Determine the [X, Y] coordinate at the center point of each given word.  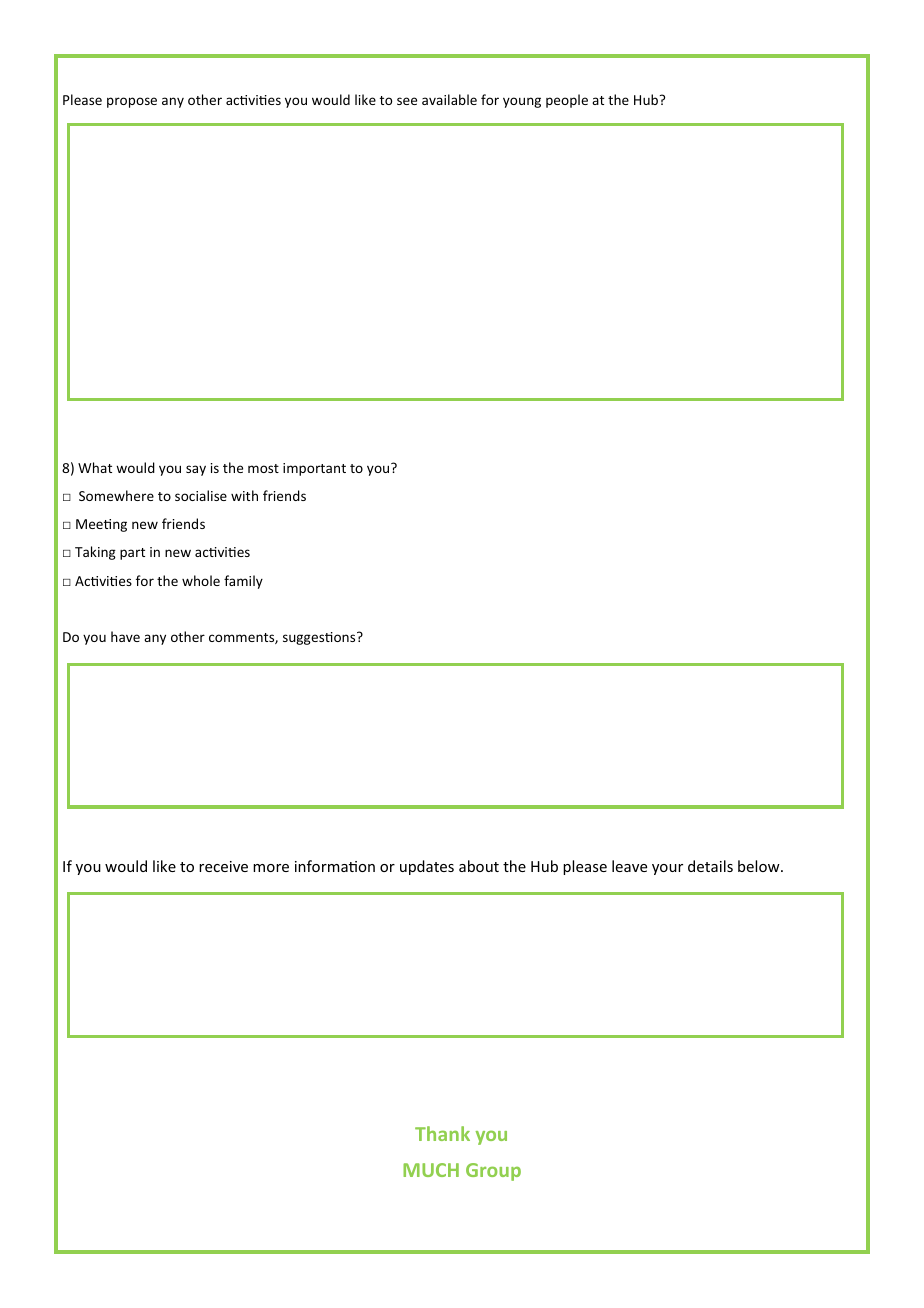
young [522, 102]
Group [493, 1172]
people [567, 101]
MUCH [431, 1170]
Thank [442, 1133]
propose [132, 102]
